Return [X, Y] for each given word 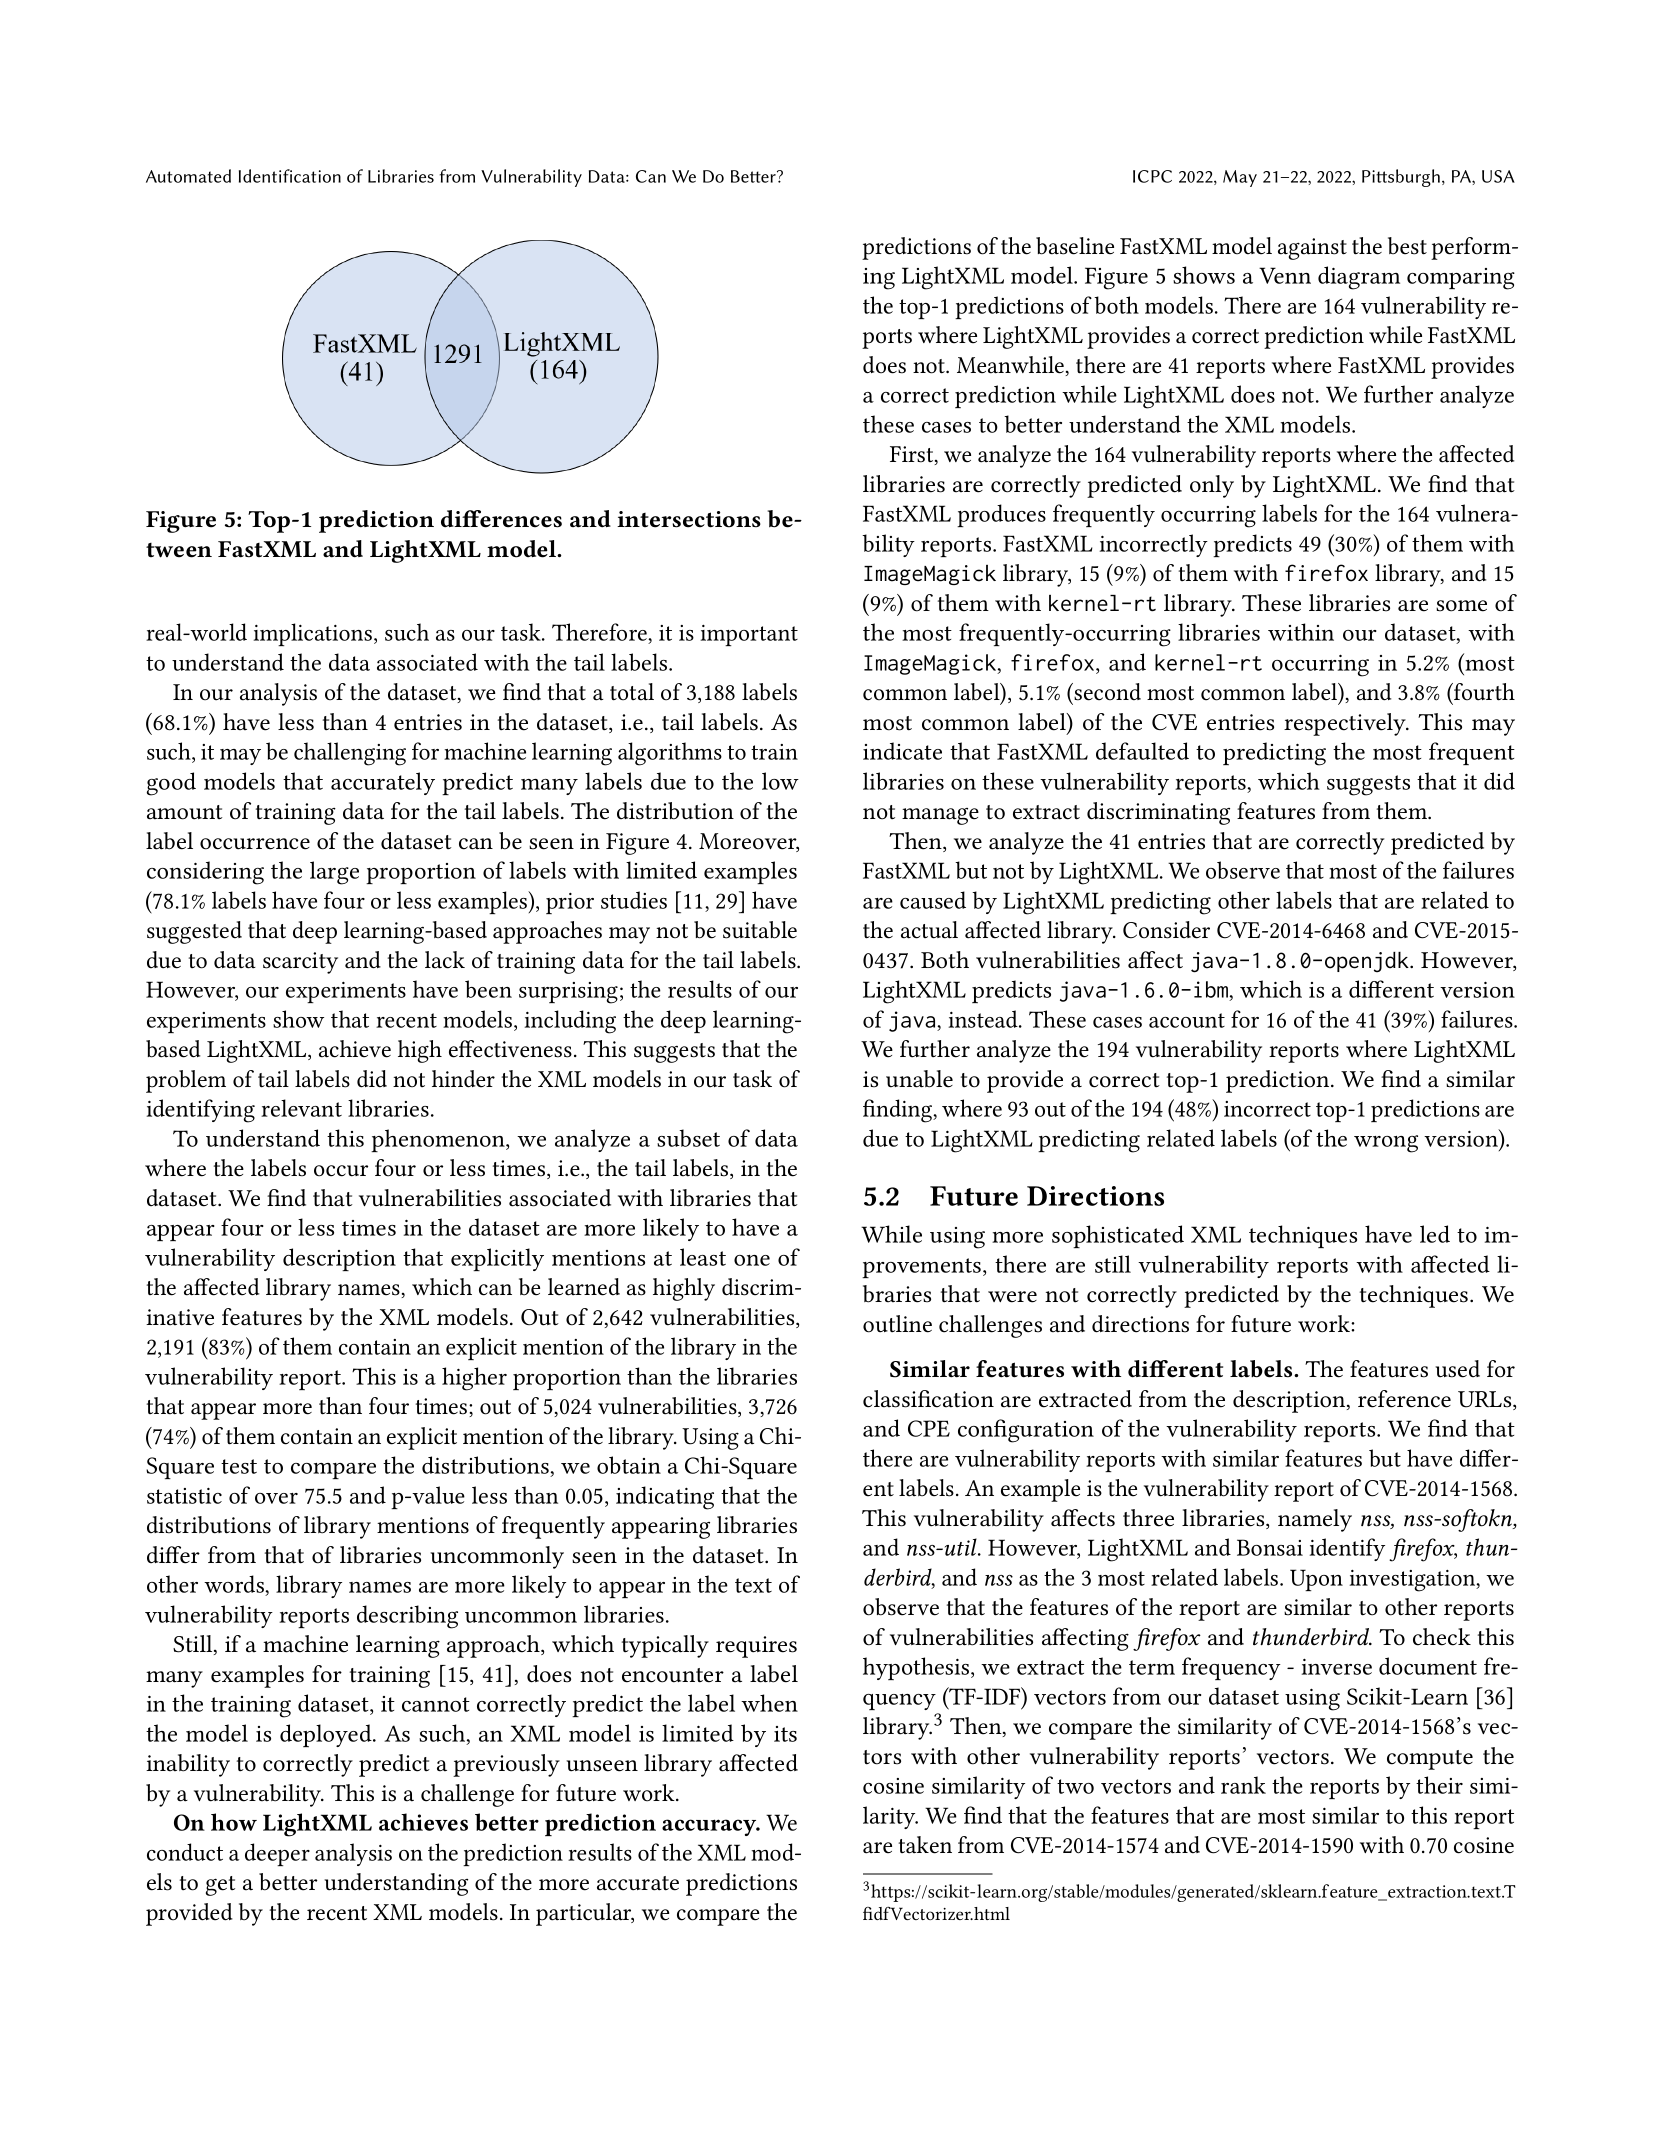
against [1312, 249]
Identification [290, 176]
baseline [1075, 246]
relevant [301, 1108]
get [220, 1886]
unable [919, 1079]
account [1187, 1020]
